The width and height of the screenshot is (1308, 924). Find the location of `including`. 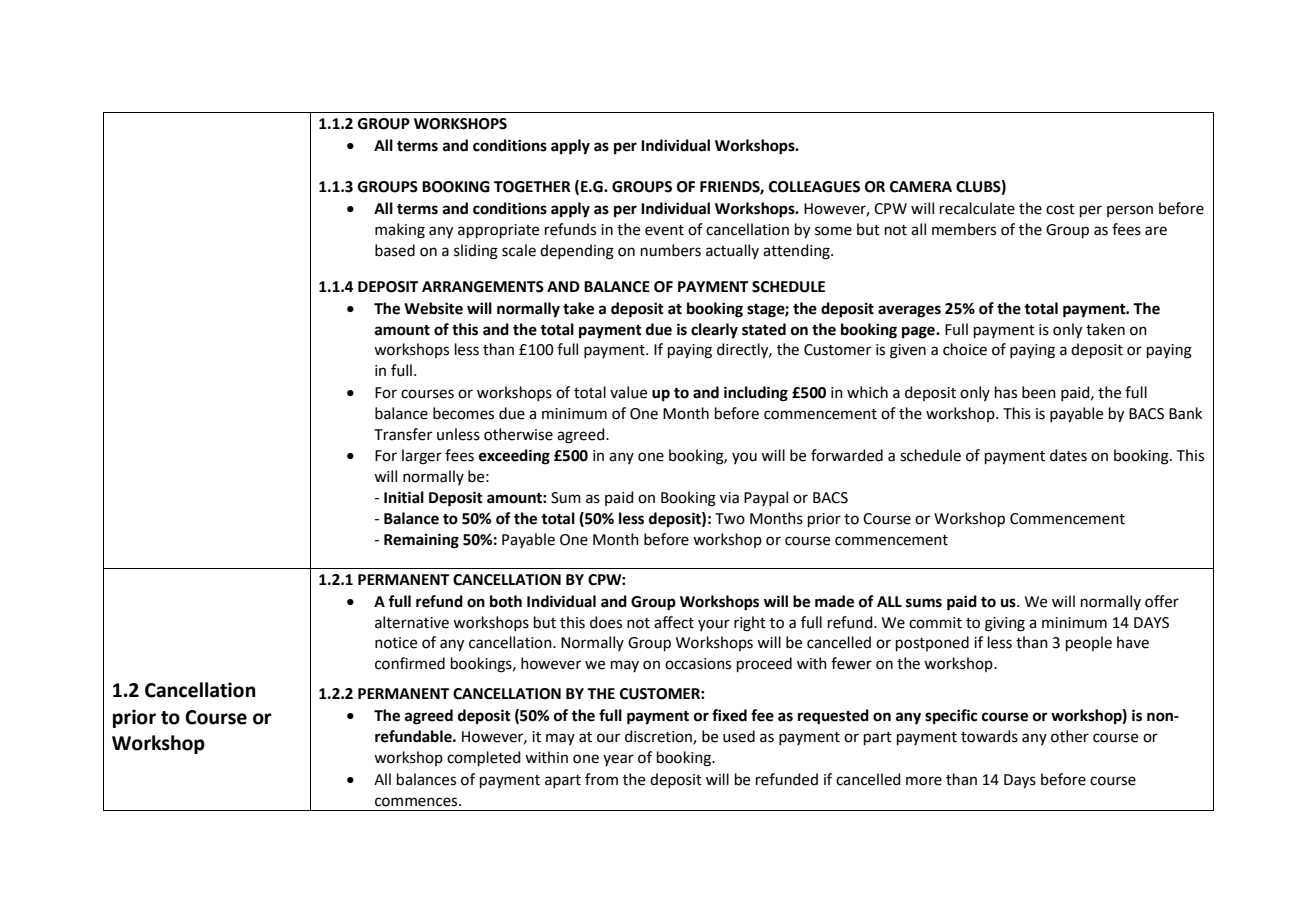

including is located at coordinates (756, 394).
